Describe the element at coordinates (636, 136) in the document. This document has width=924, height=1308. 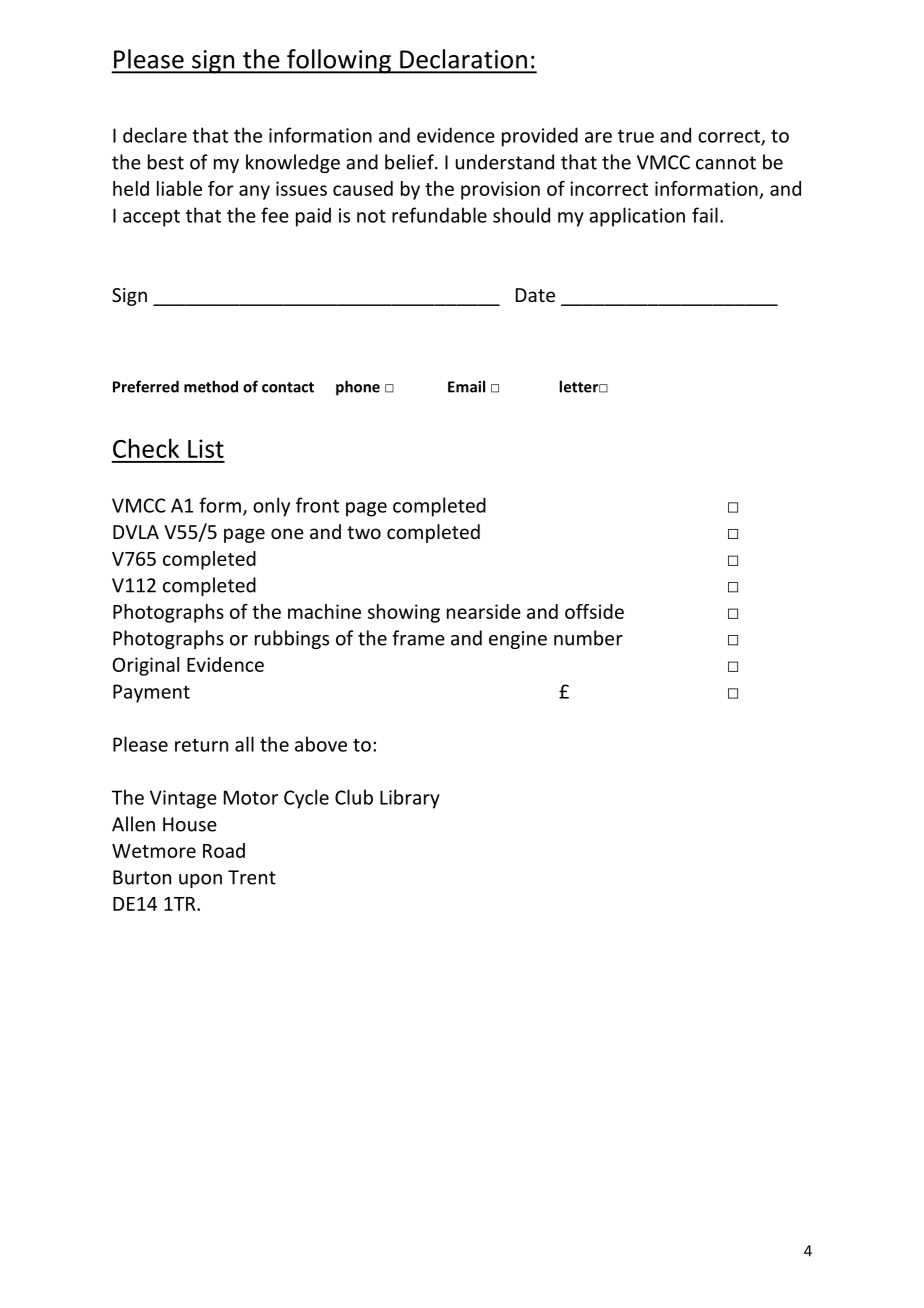
I see `true` at that location.
